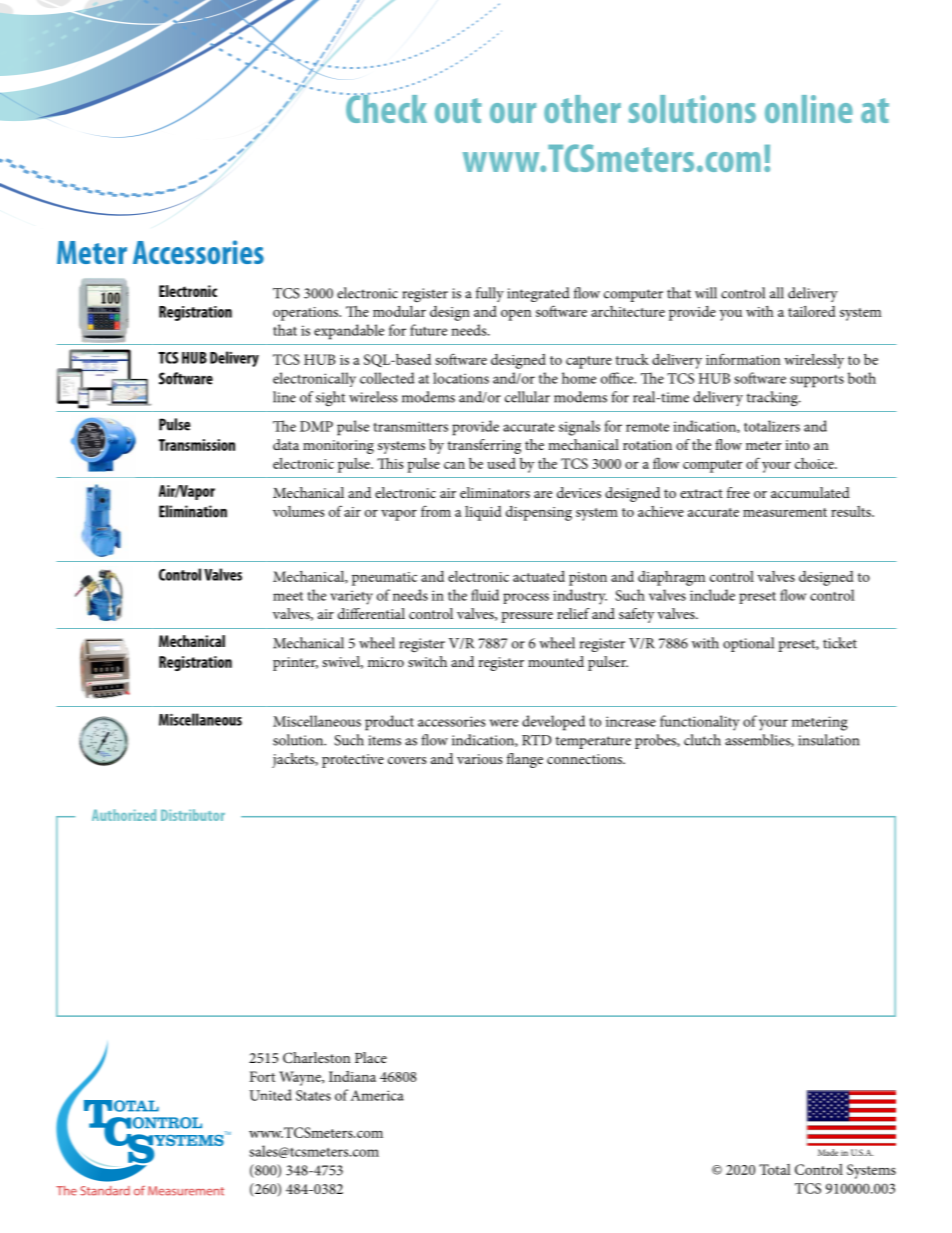 This document has width=952, height=1233. I want to click on pressure, so click(527, 617).
